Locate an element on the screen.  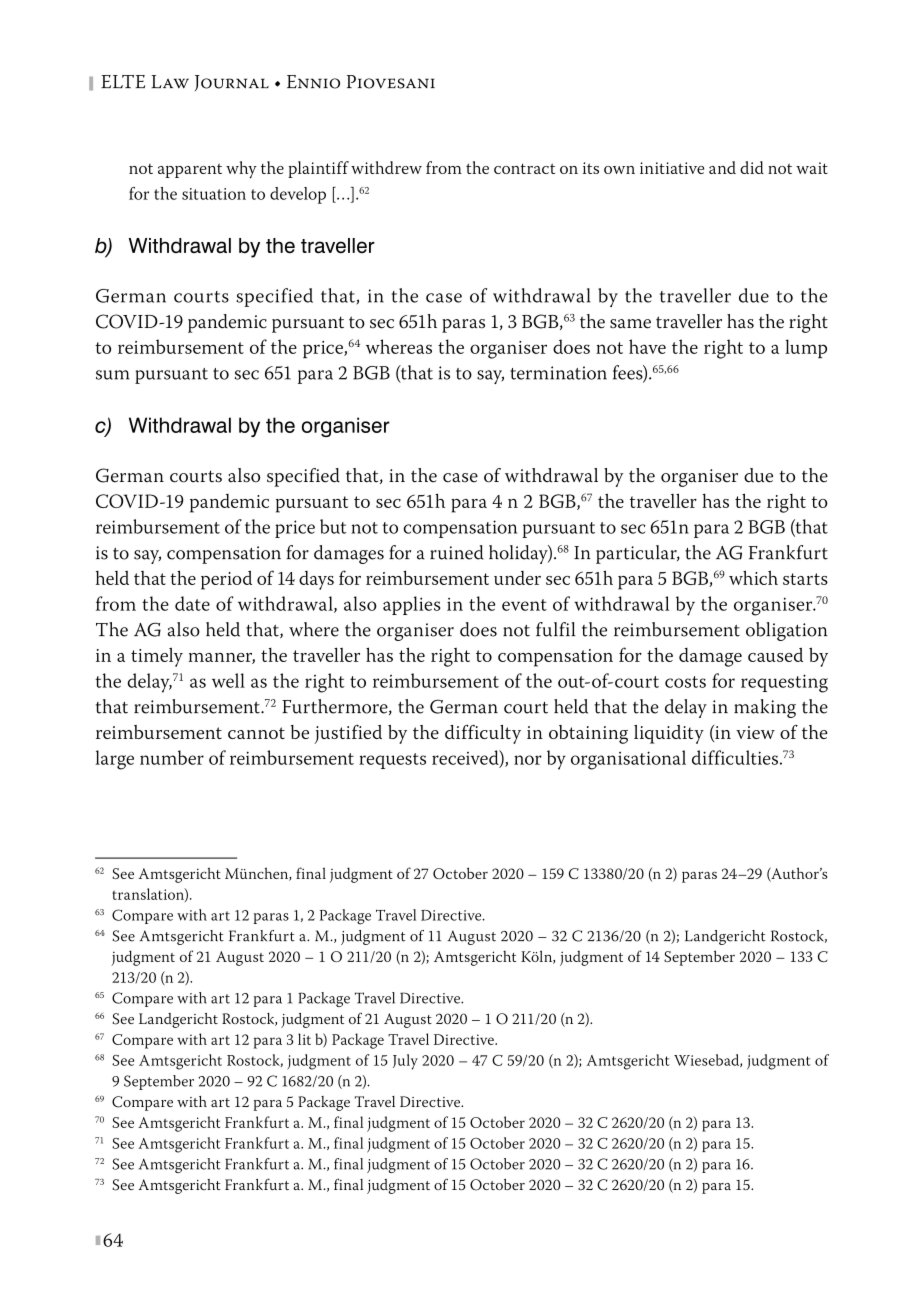
Law is located at coordinates (170, 82).
